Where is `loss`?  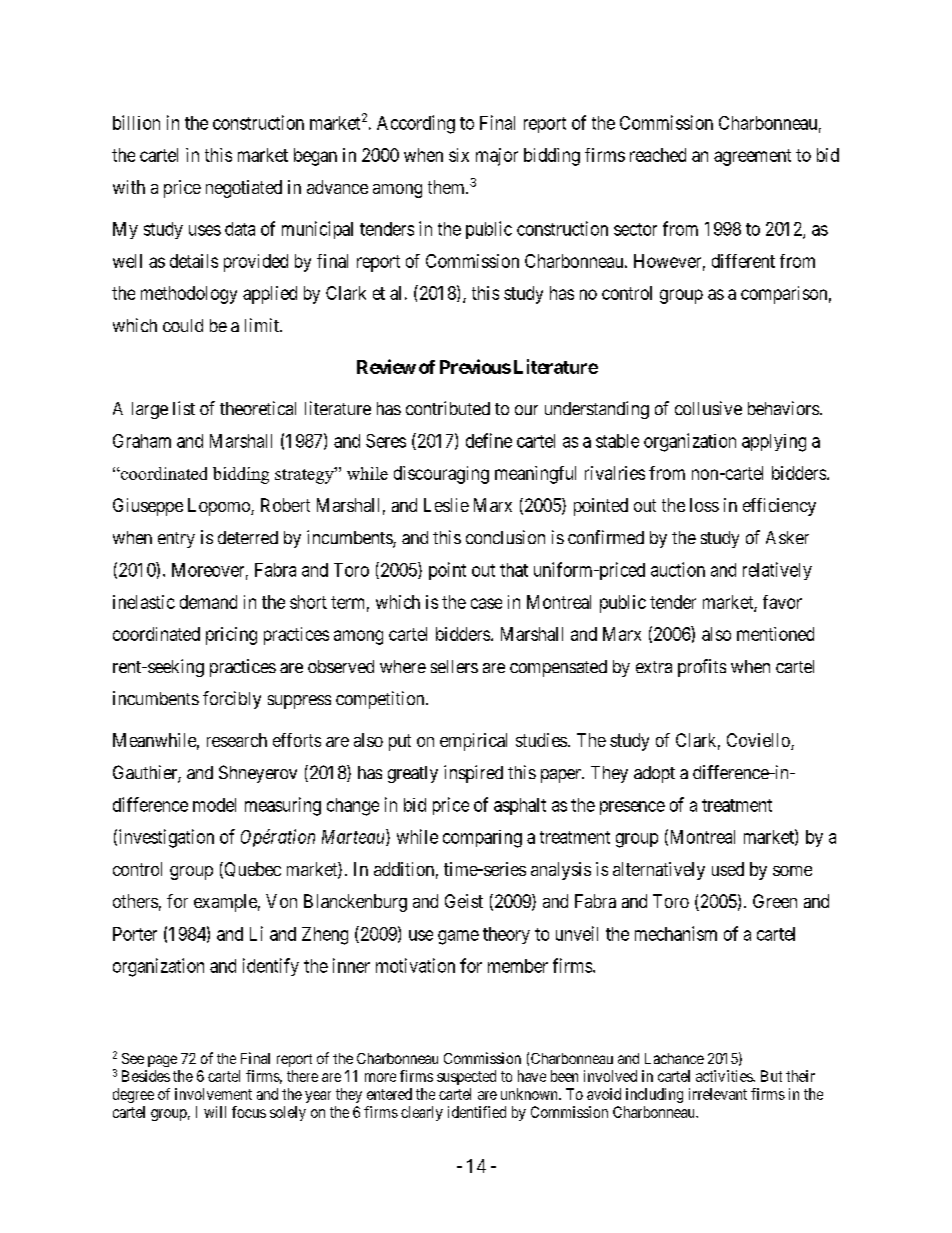 loss is located at coordinates (704, 505).
